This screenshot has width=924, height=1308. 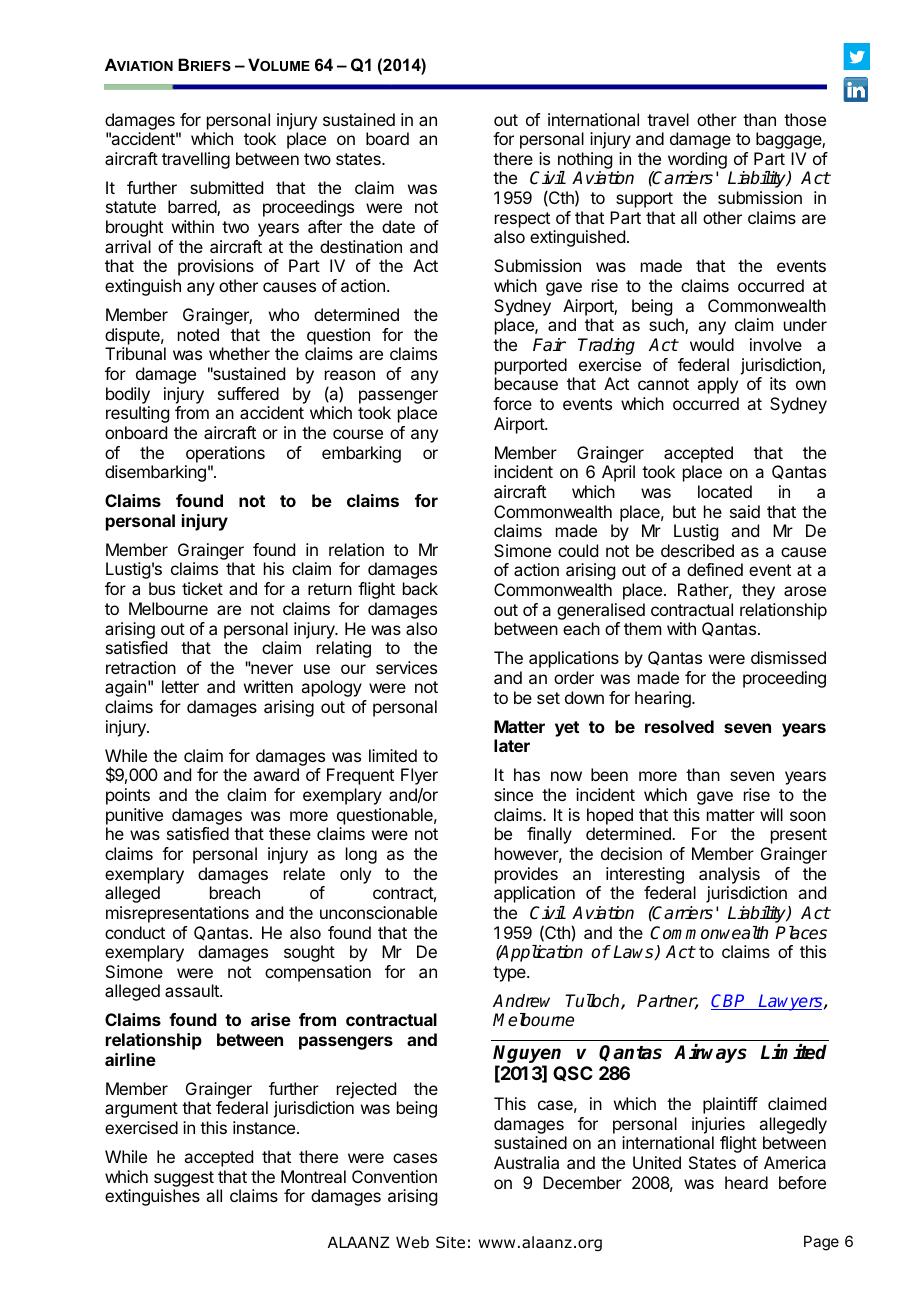 What do you see at coordinates (225, 454) in the screenshot?
I see `operations` at bounding box center [225, 454].
